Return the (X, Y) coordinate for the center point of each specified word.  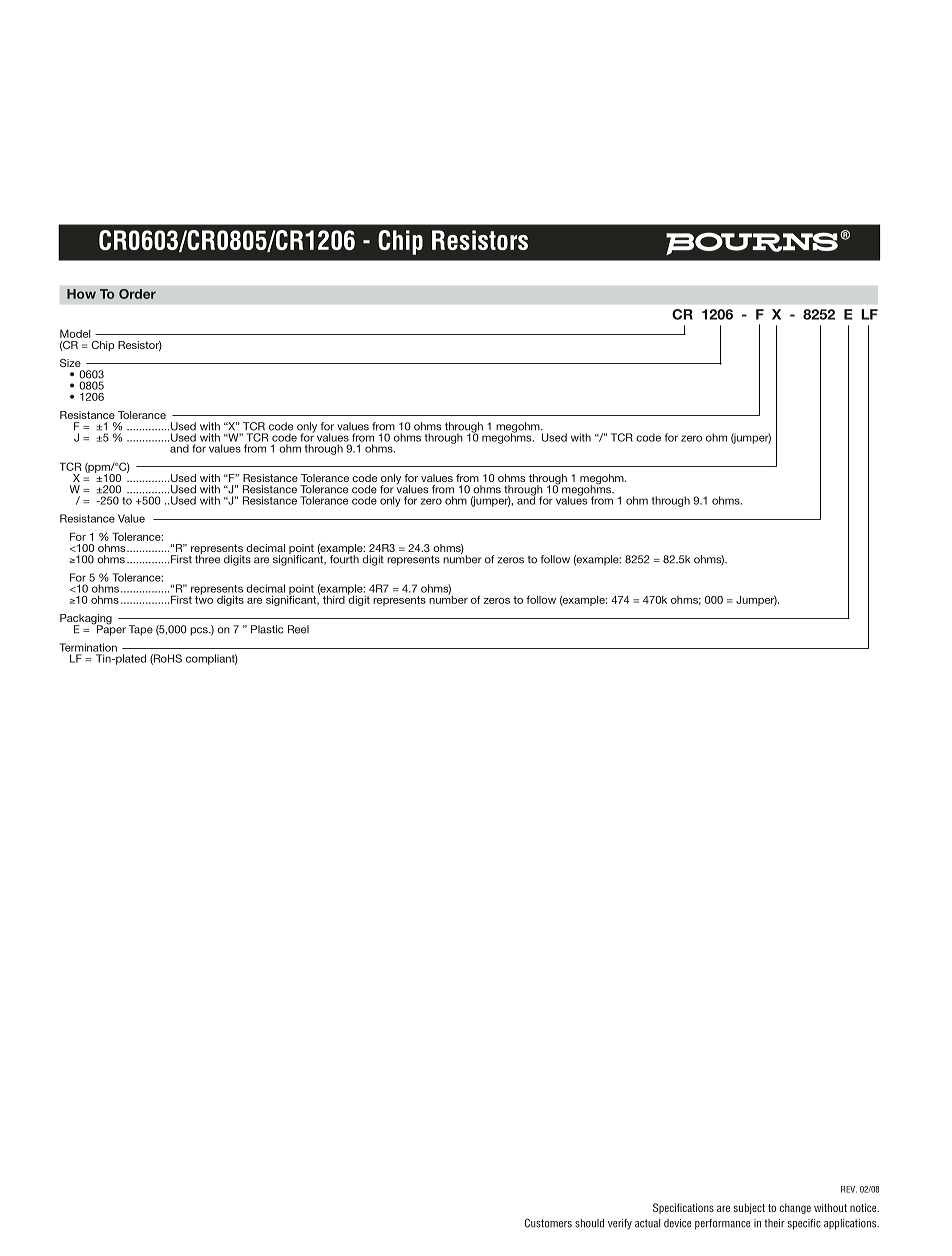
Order (137, 294)
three (207, 558)
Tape (141, 630)
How (81, 294)
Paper (110, 629)
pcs (200, 631)
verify (620, 1224)
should (589, 1223)
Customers (548, 1223)
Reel (298, 629)
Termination (88, 647)
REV (849, 1189)
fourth (344, 558)
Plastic (267, 629)
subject (749, 1208)
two (204, 599)
